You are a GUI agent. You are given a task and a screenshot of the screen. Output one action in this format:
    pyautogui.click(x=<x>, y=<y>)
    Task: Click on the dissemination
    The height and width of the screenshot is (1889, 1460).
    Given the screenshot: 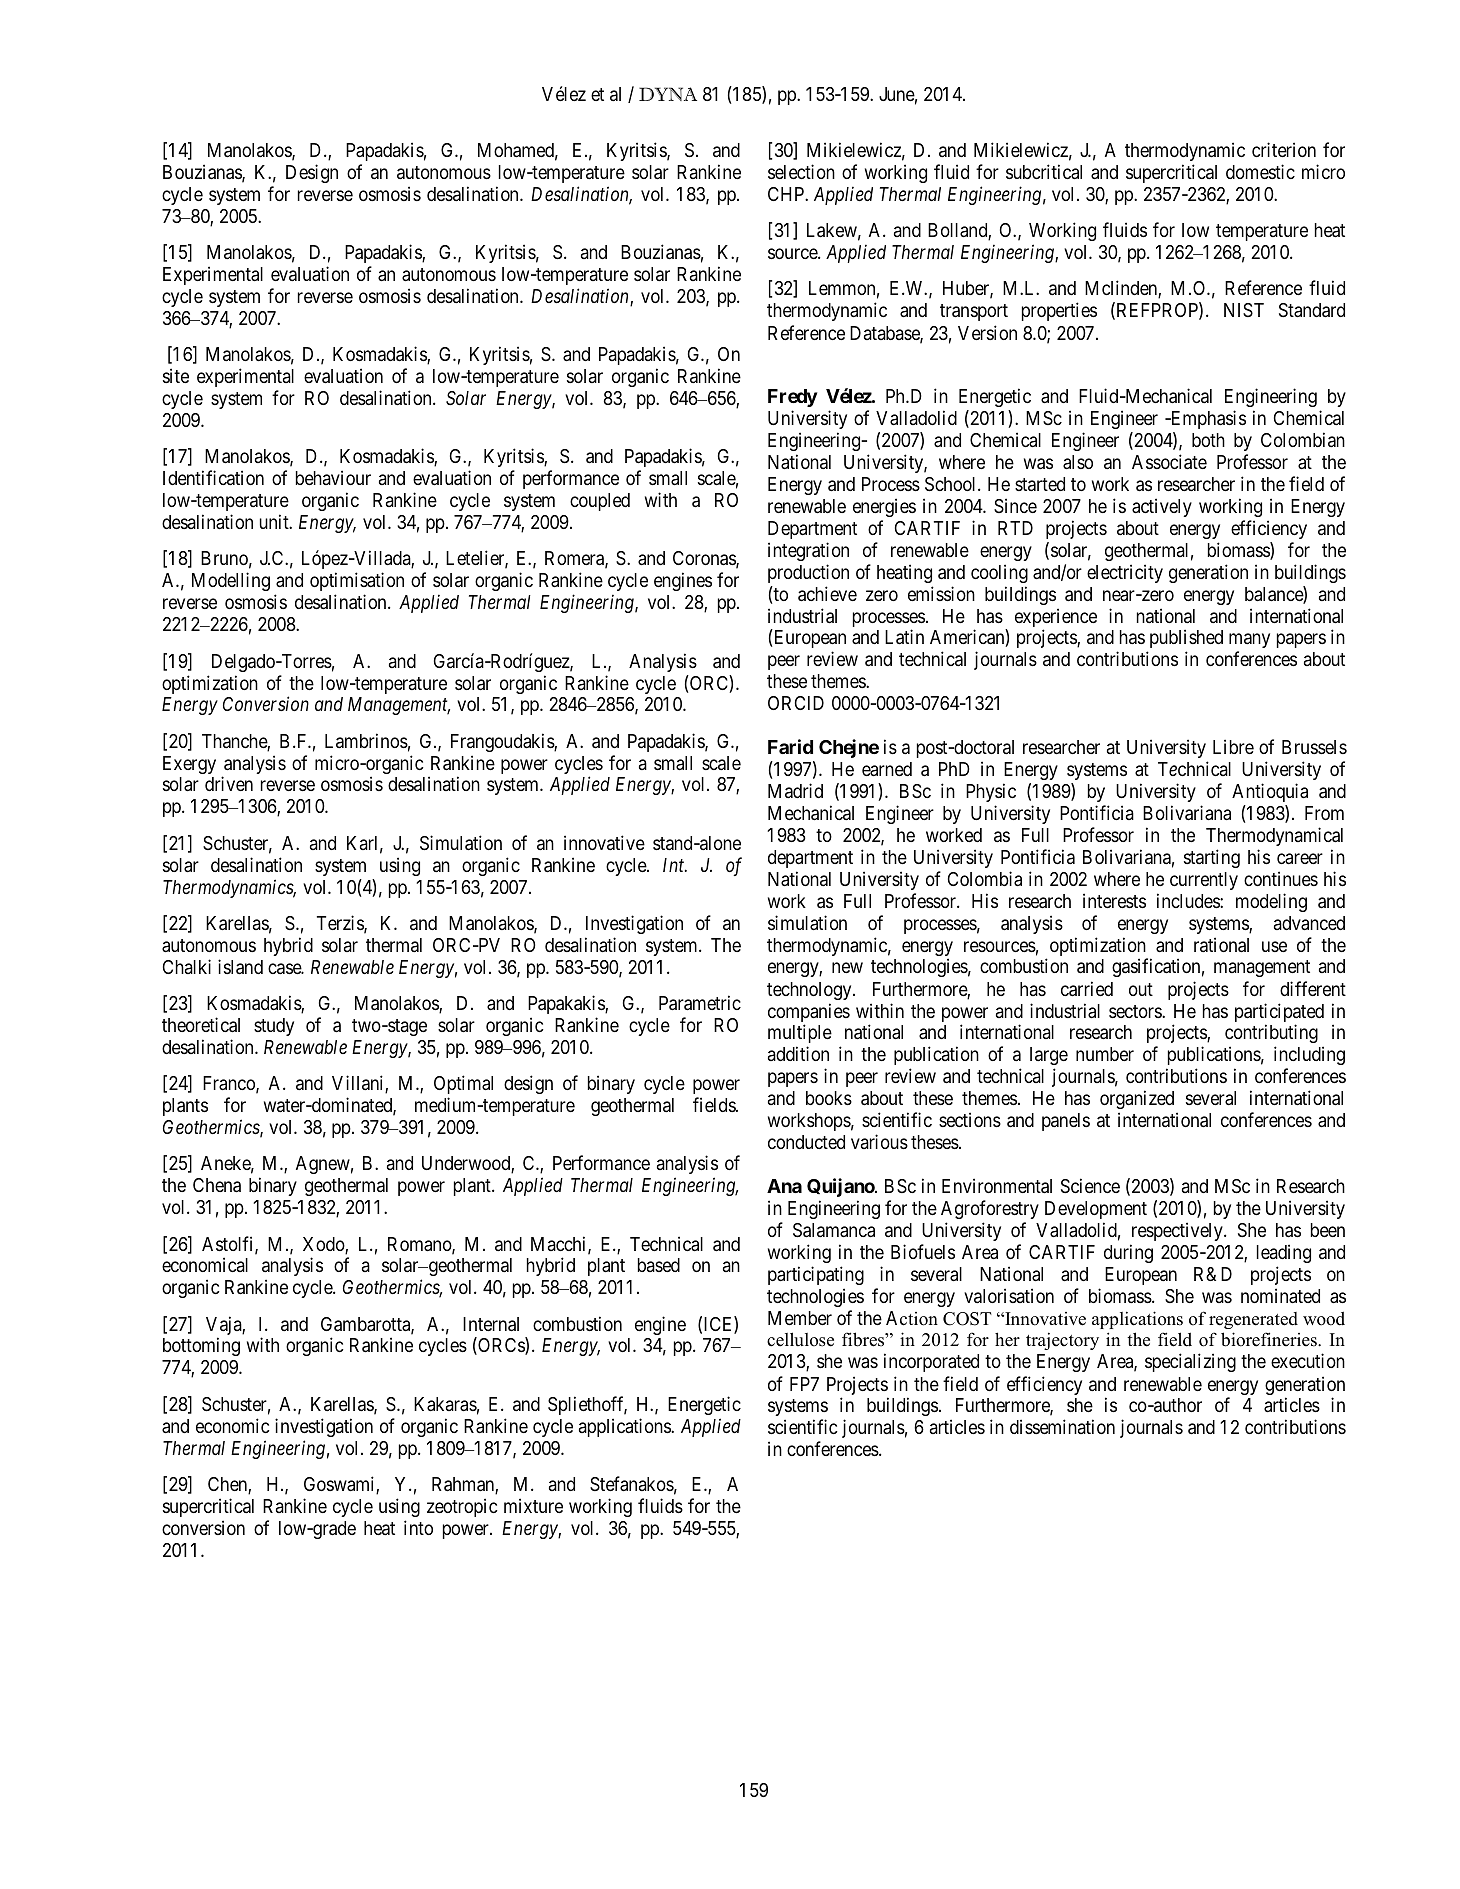 What is the action you would take?
    pyautogui.click(x=1062, y=1426)
